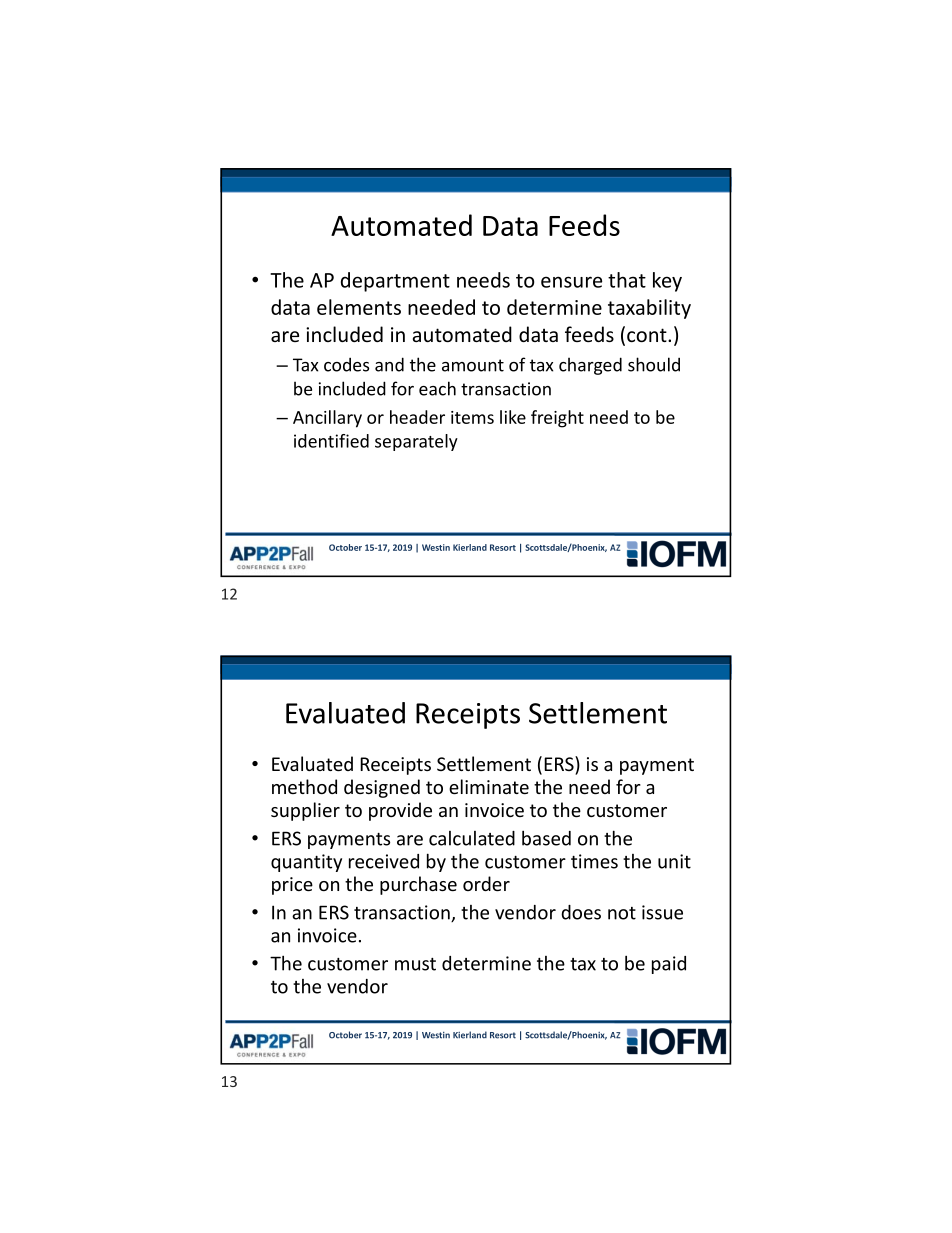 The width and height of the document is (952, 1233). I want to click on order, so click(486, 883).
